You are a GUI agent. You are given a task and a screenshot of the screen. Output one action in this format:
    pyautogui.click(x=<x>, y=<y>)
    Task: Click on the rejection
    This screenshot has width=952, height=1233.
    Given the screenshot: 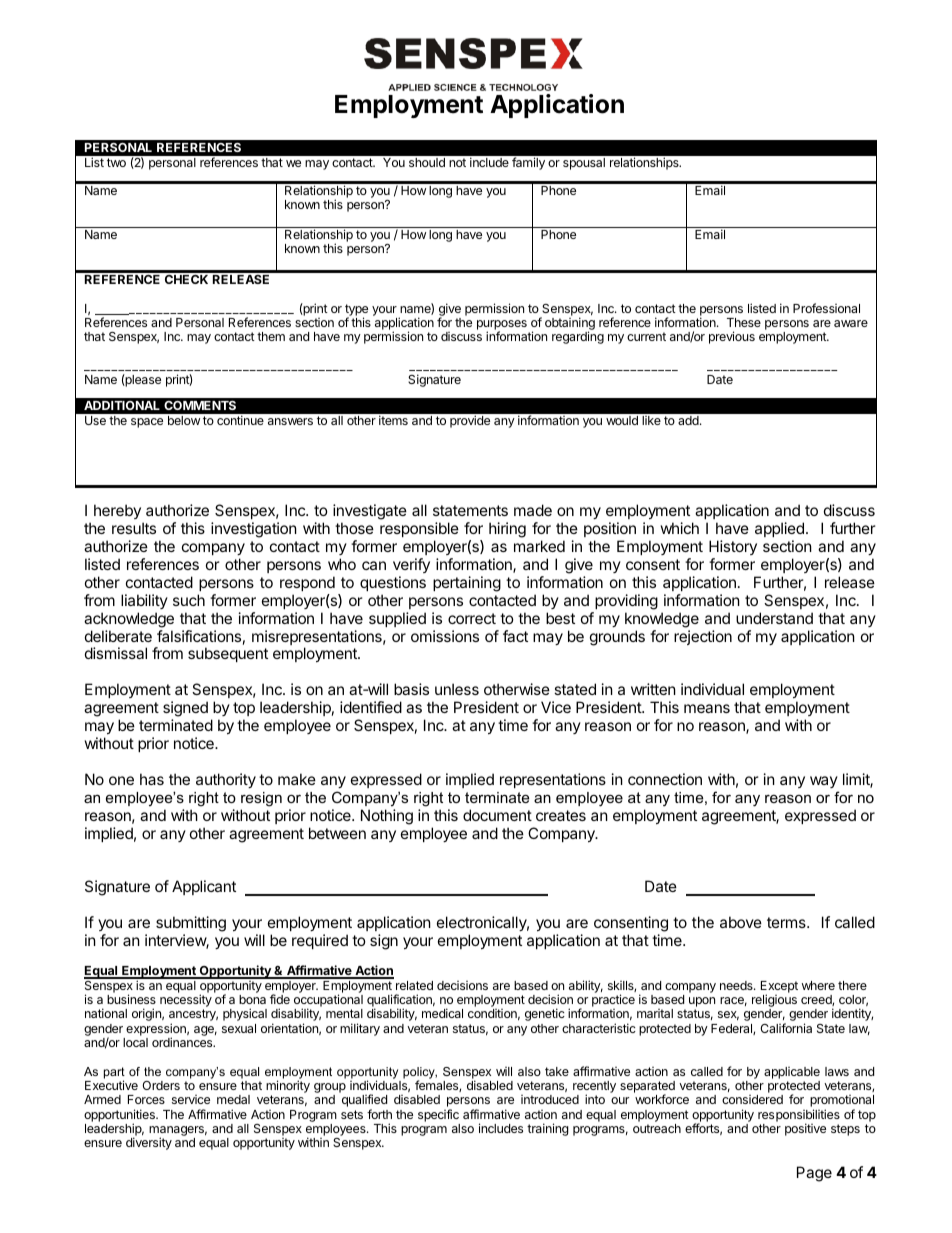 What is the action you would take?
    pyautogui.click(x=703, y=637)
